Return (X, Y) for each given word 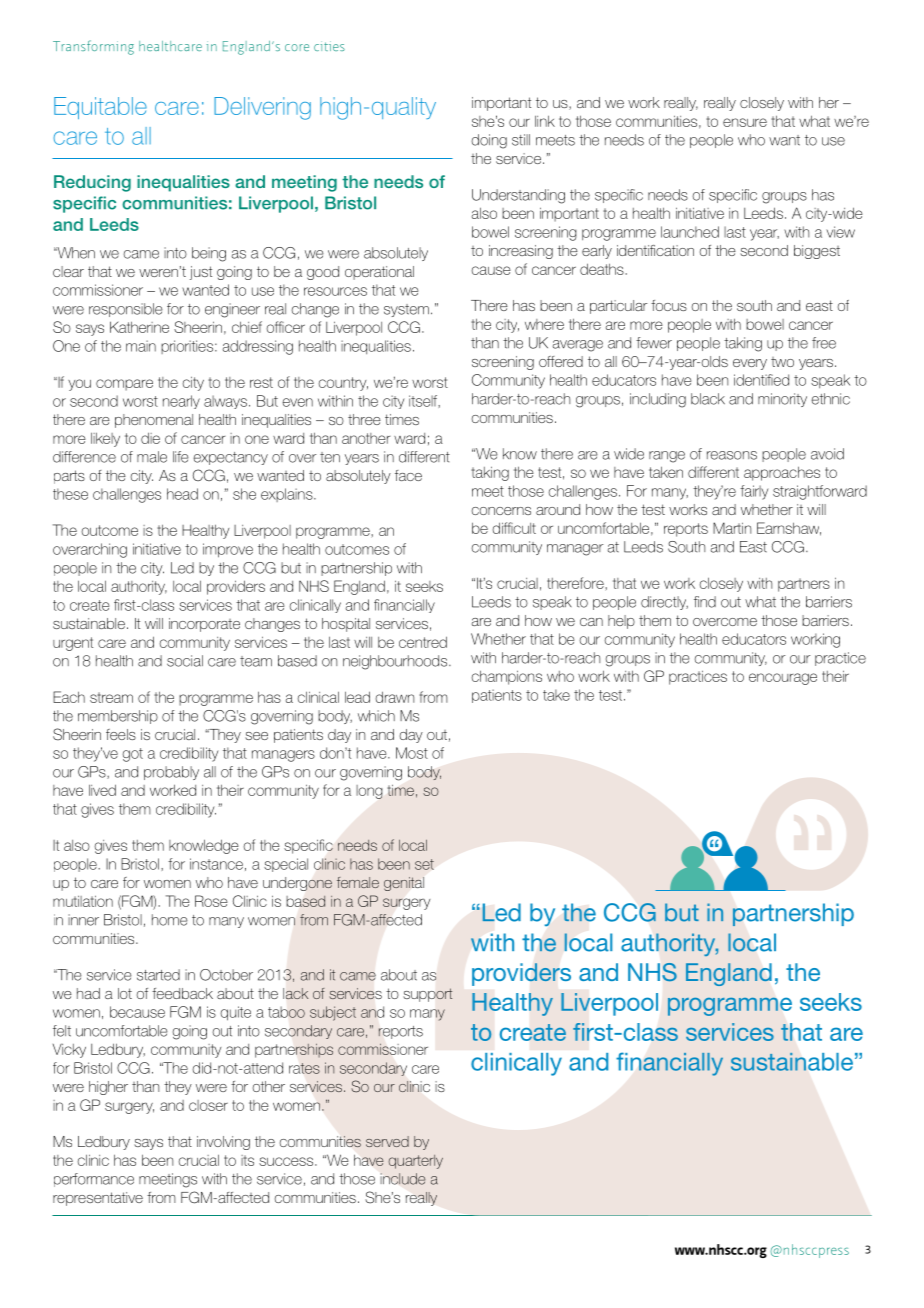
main (141, 346)
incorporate (204, 625)
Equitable (100, 108)
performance (94, 1180)
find (705, 602)
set (424, 864)
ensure (745, 122)
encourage (783, 679)
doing (489, 141)
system (406, 310)
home (170, 920)
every (750, 364)
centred (423, 642)
